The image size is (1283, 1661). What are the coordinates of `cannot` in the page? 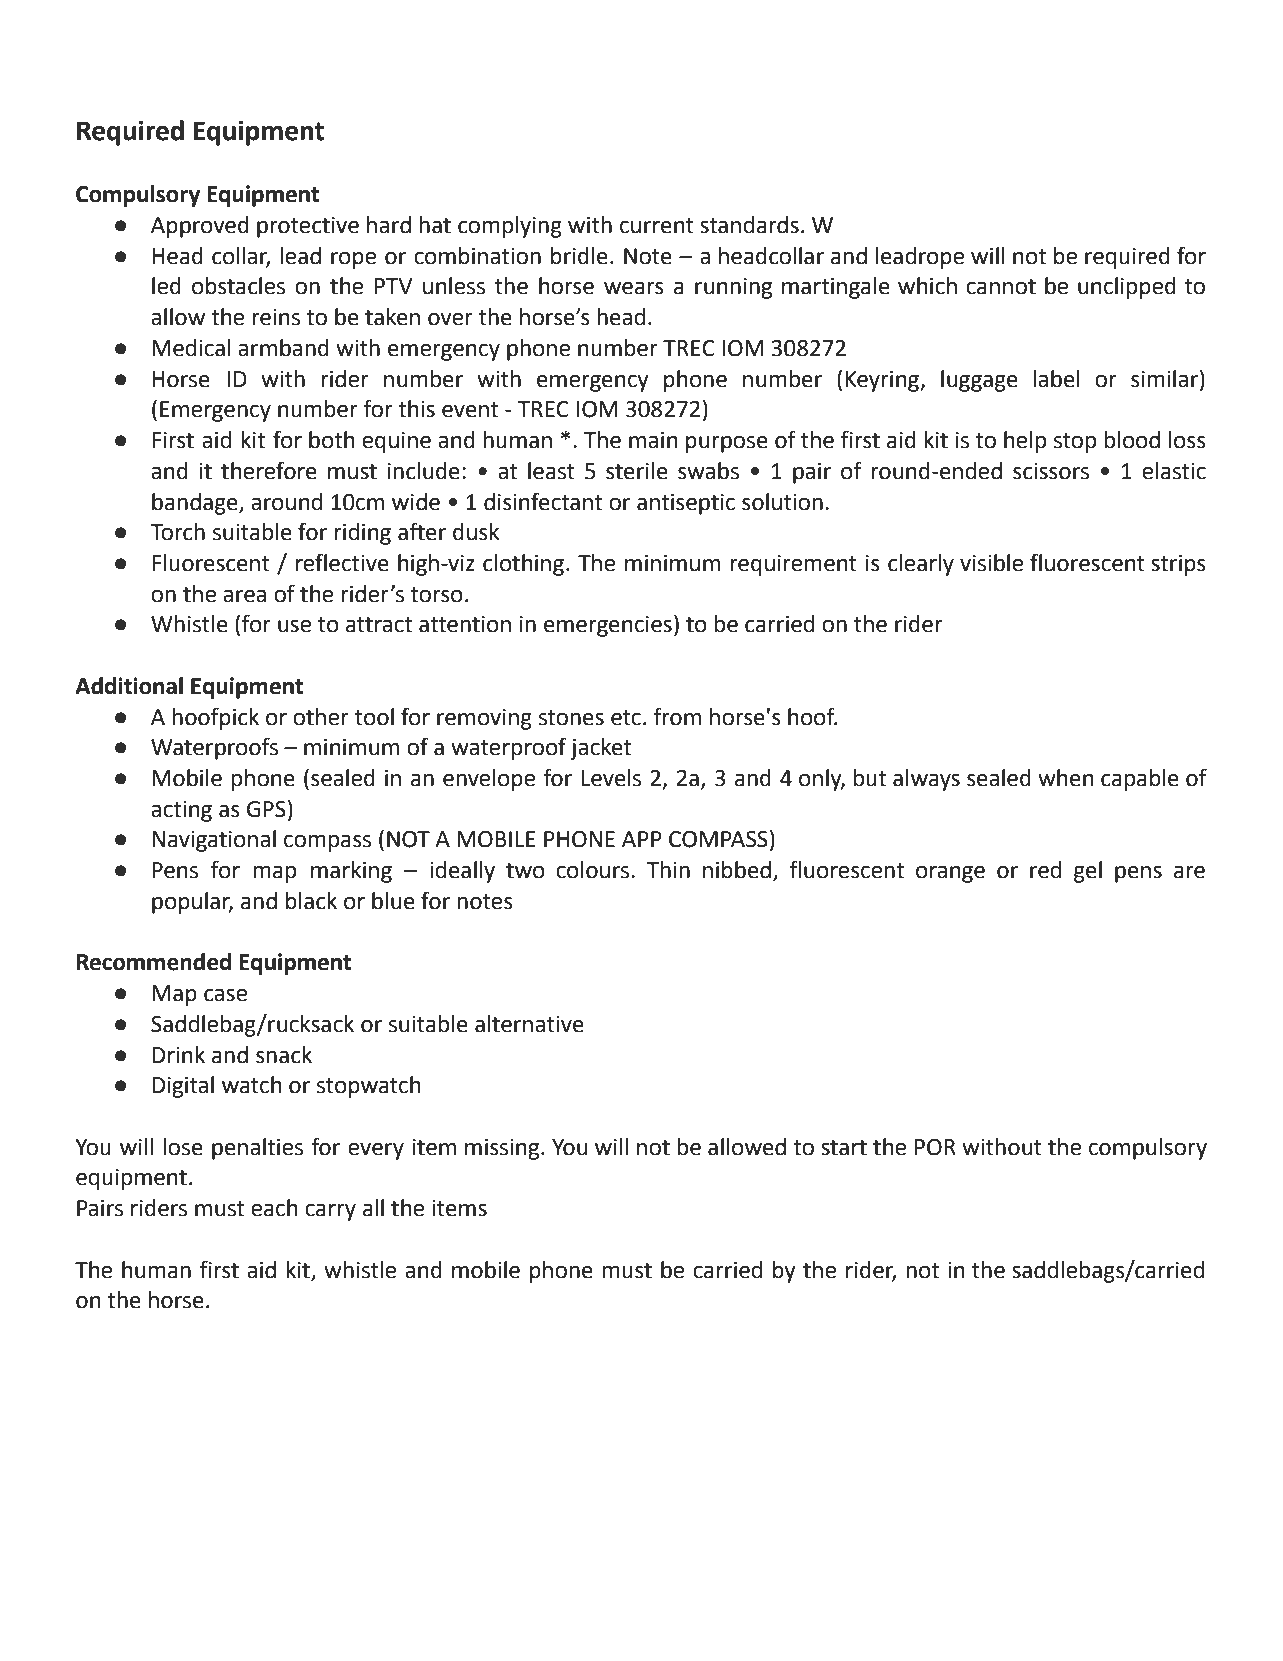 It's located at (1001, 287).
